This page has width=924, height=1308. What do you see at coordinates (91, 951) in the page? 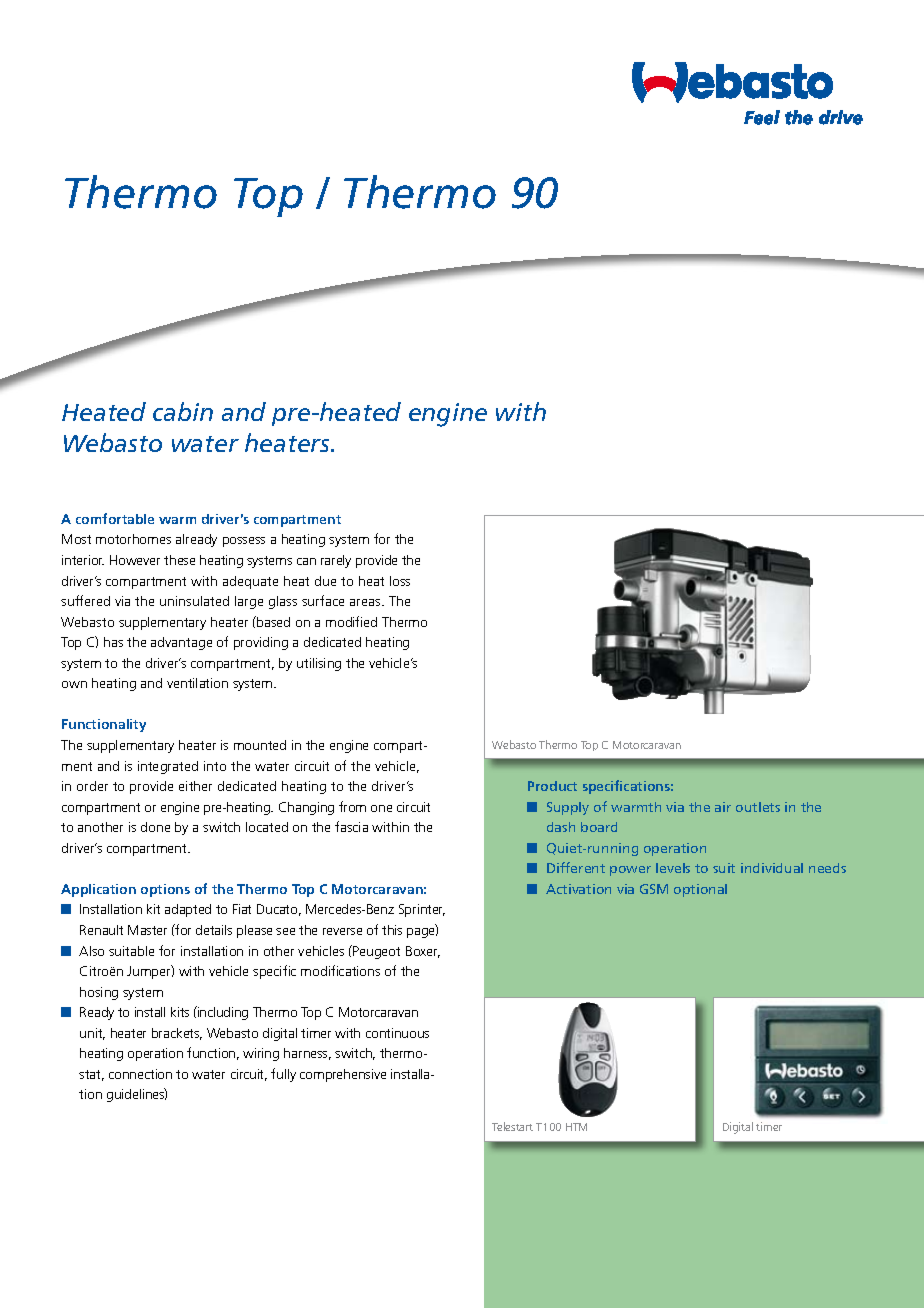
I see `Also` at bounding box center [91, 951].
